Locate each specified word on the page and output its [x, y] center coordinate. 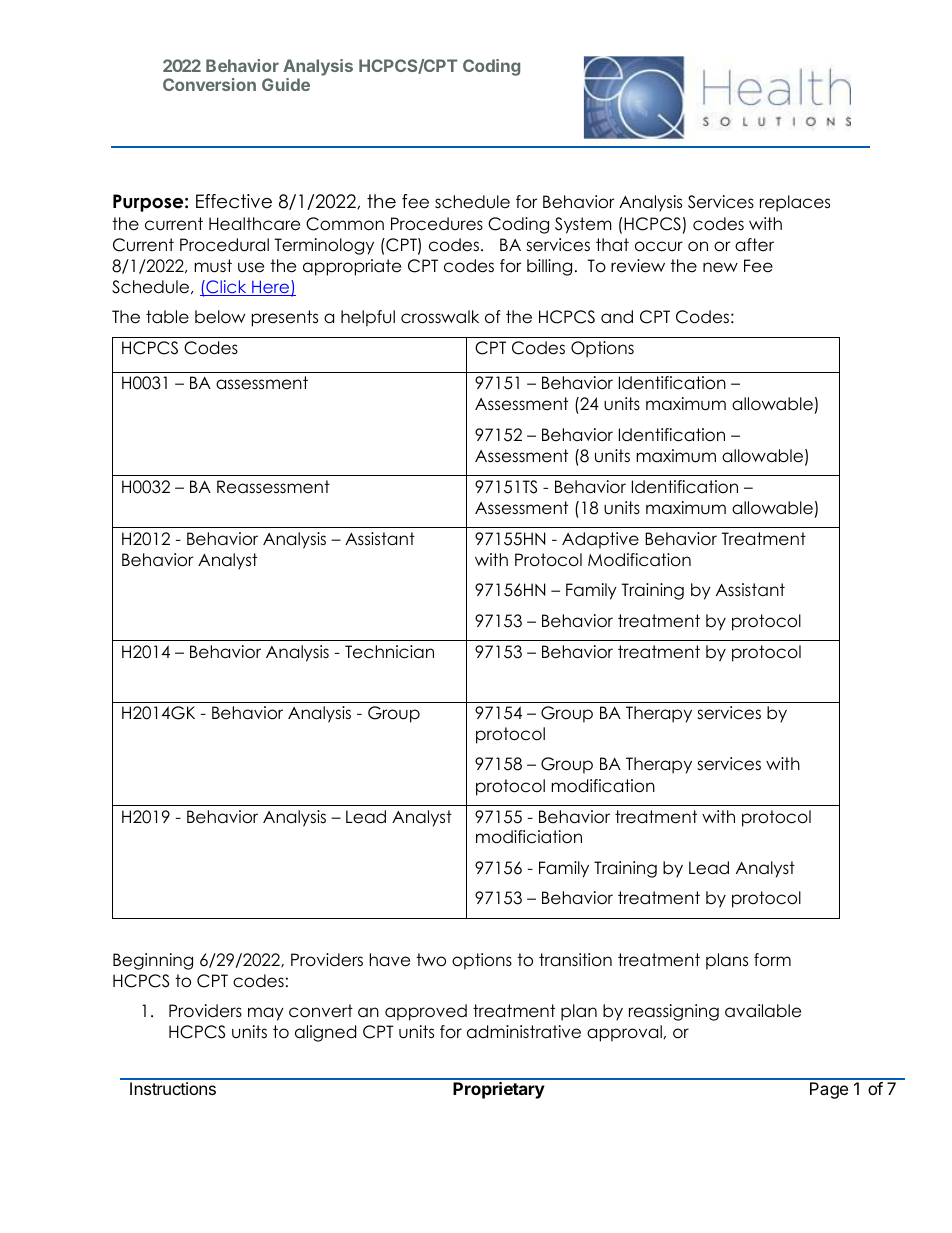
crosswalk [440, 317]
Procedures [437, 224]
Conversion [209, 84]
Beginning [153, 961]
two [431, 960]
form [772, 960]
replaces [795, 203]
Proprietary [499, 1090]
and [617, 316]
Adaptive [600, 540]
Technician [389, 652]
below [220, 317]
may [266, 1014]
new [720, 267]
